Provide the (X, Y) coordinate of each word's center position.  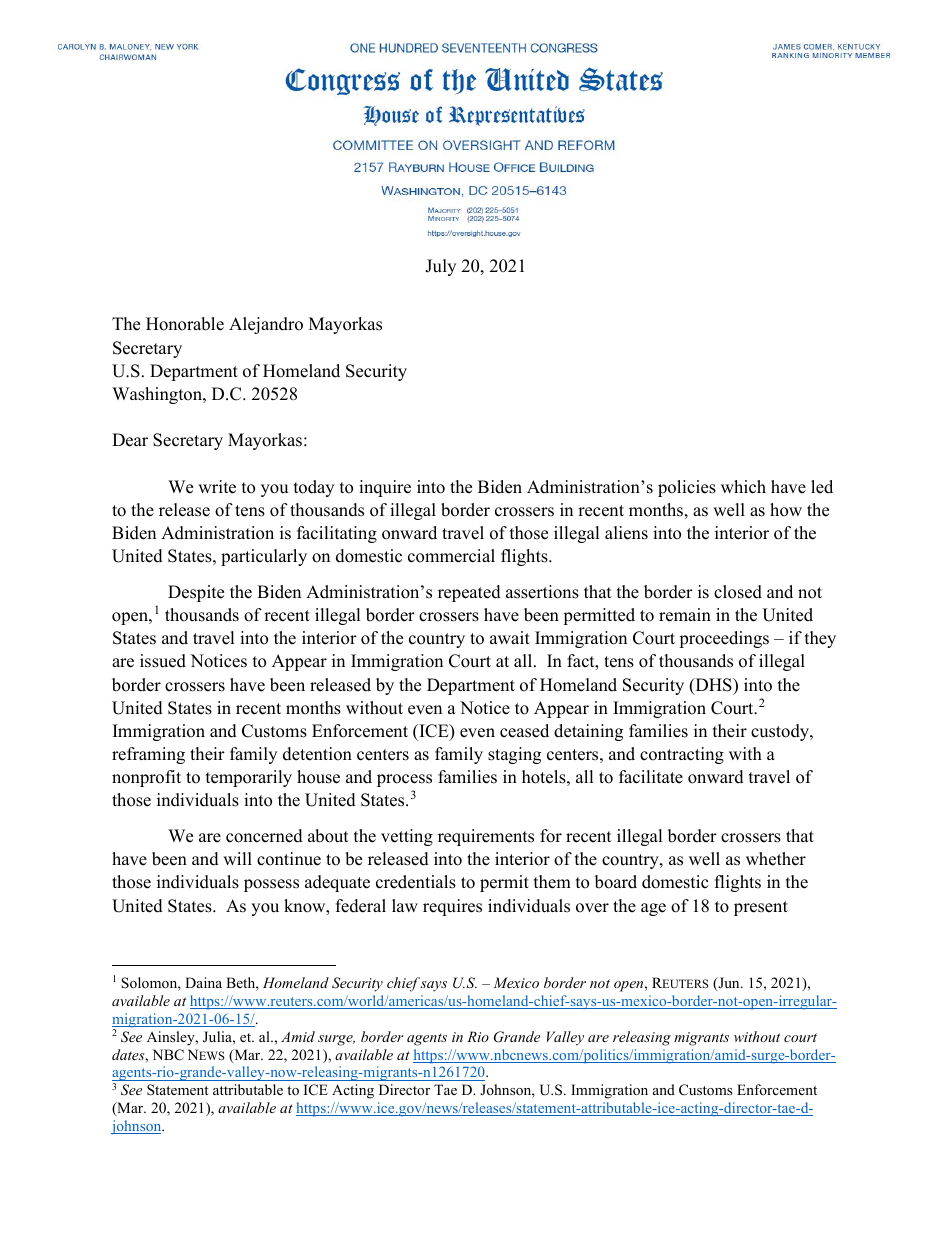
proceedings (724, 639)
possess (271, 885)
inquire (385, 488)
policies (687, 488)
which (743, 487)
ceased (524, 731)
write (217, 487)
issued (163, 661)
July (440, 267)
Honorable (185, 324)
